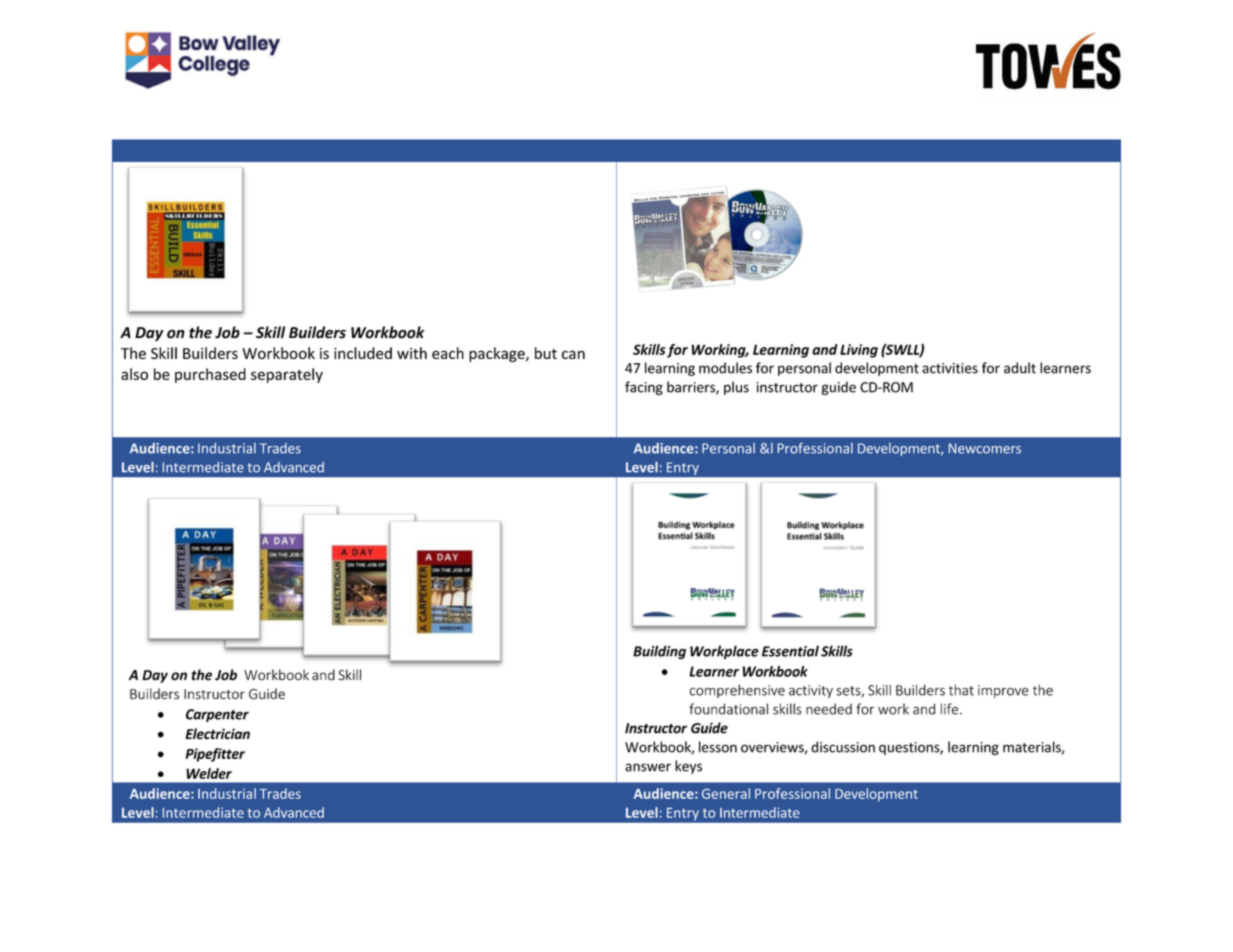 This image has height=952, width=1233. What do you see at coordinates (737, 691) in the image?
I see `comprehensive` at bounding box center [737, 691].
